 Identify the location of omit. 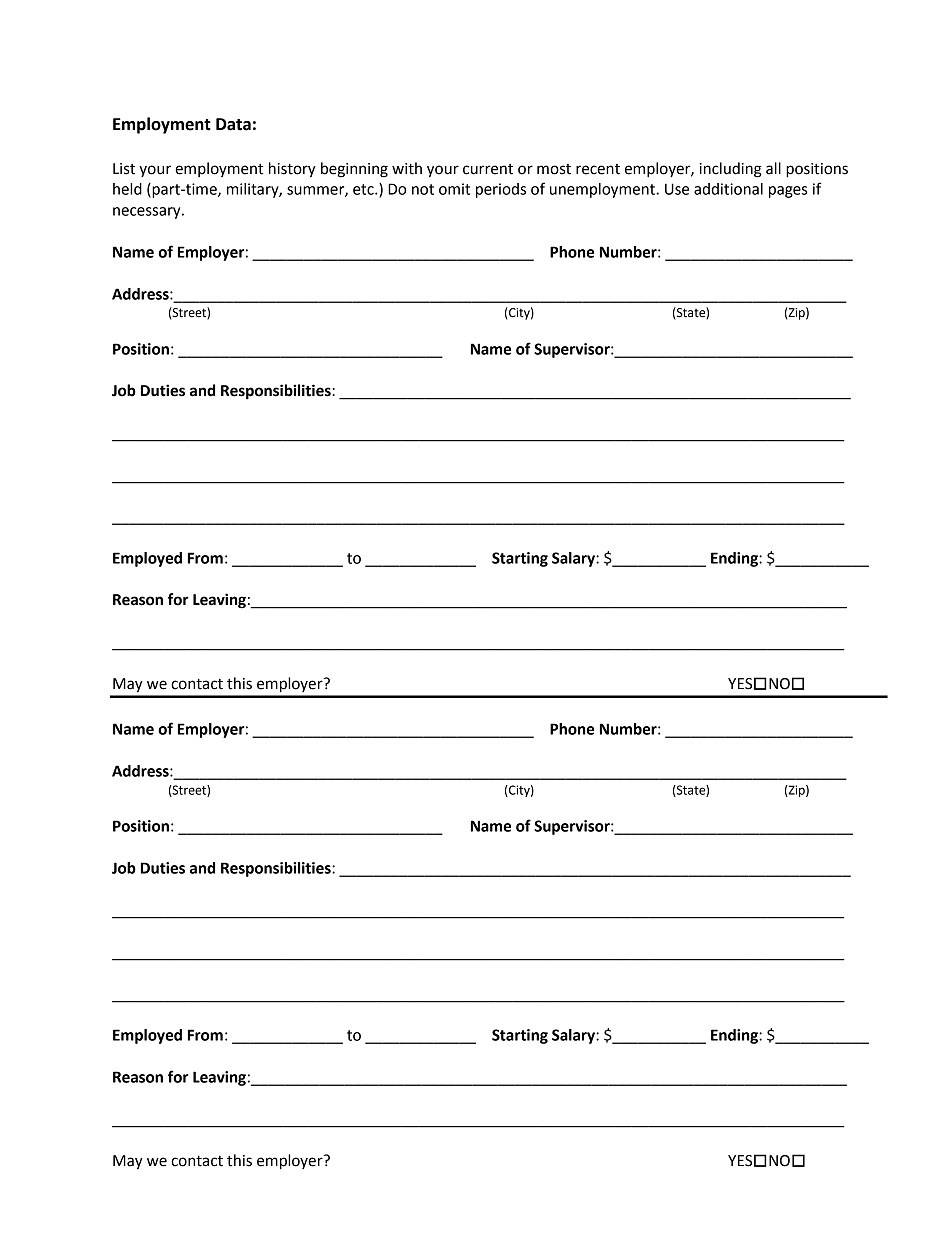
(454, 189).
